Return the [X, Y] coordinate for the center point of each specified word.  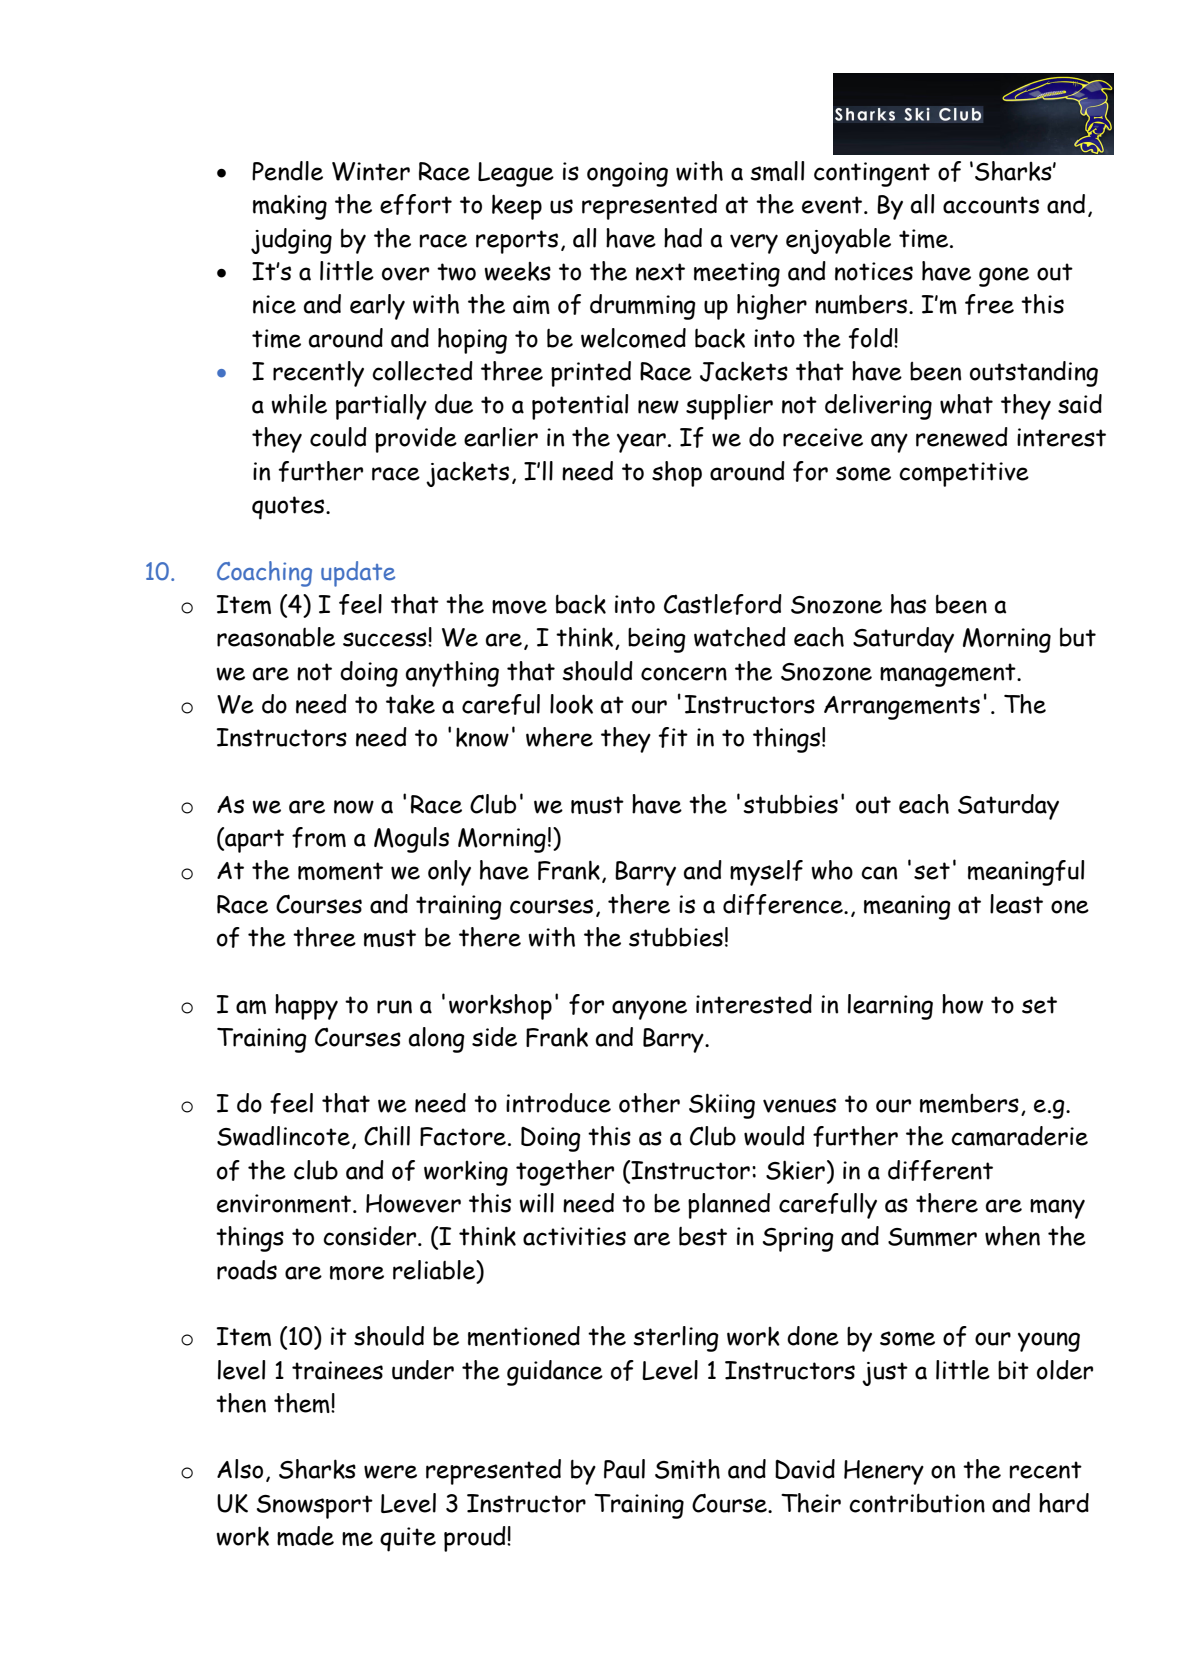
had [683, 238]
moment [340, 871]
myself [766, 873]
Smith [687, 1469]
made [305, 1536]
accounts [991, 205]
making [290, 207]
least [1016, 904]
